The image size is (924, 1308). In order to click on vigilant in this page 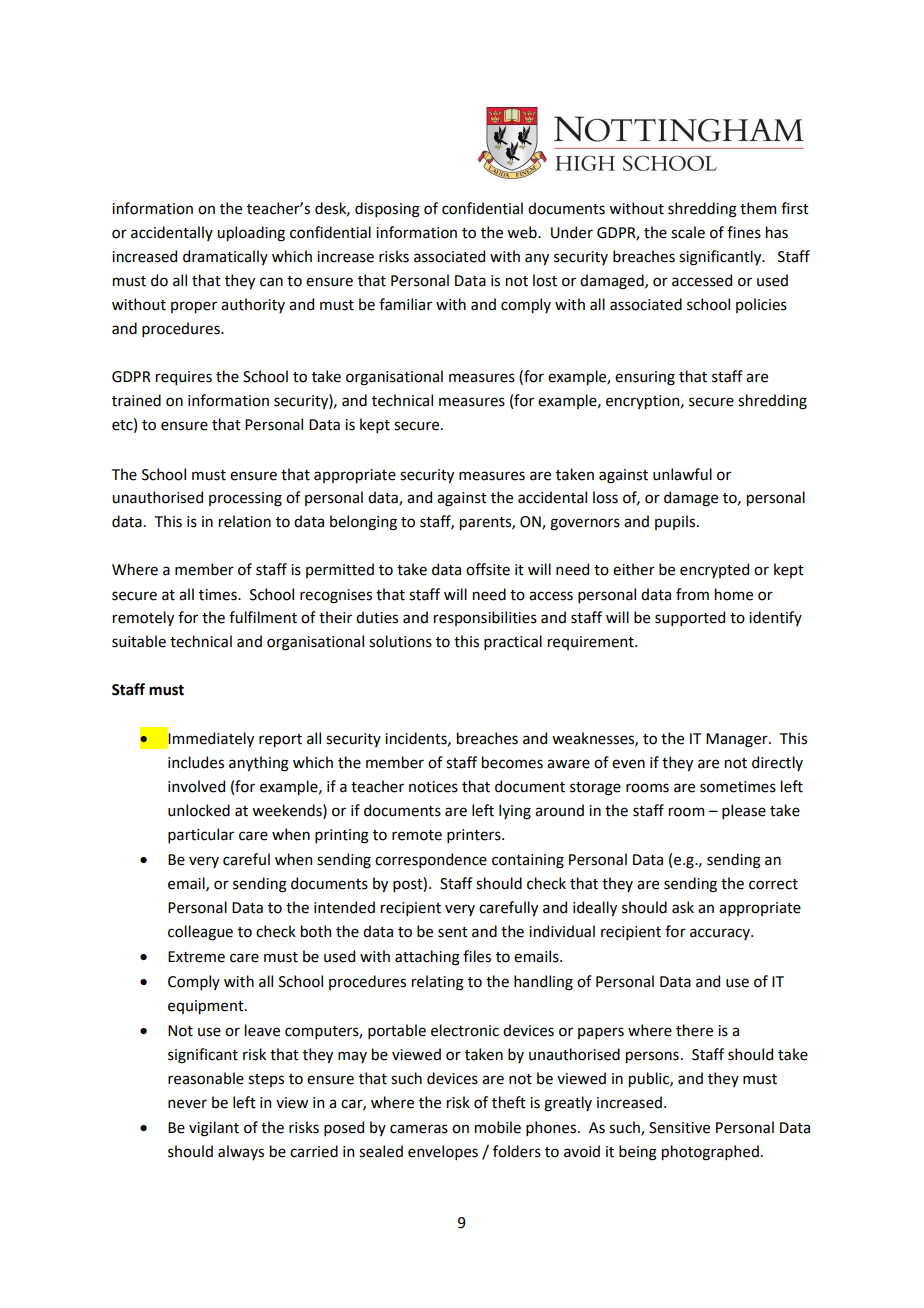, I will do `click(214, 1129)`.
